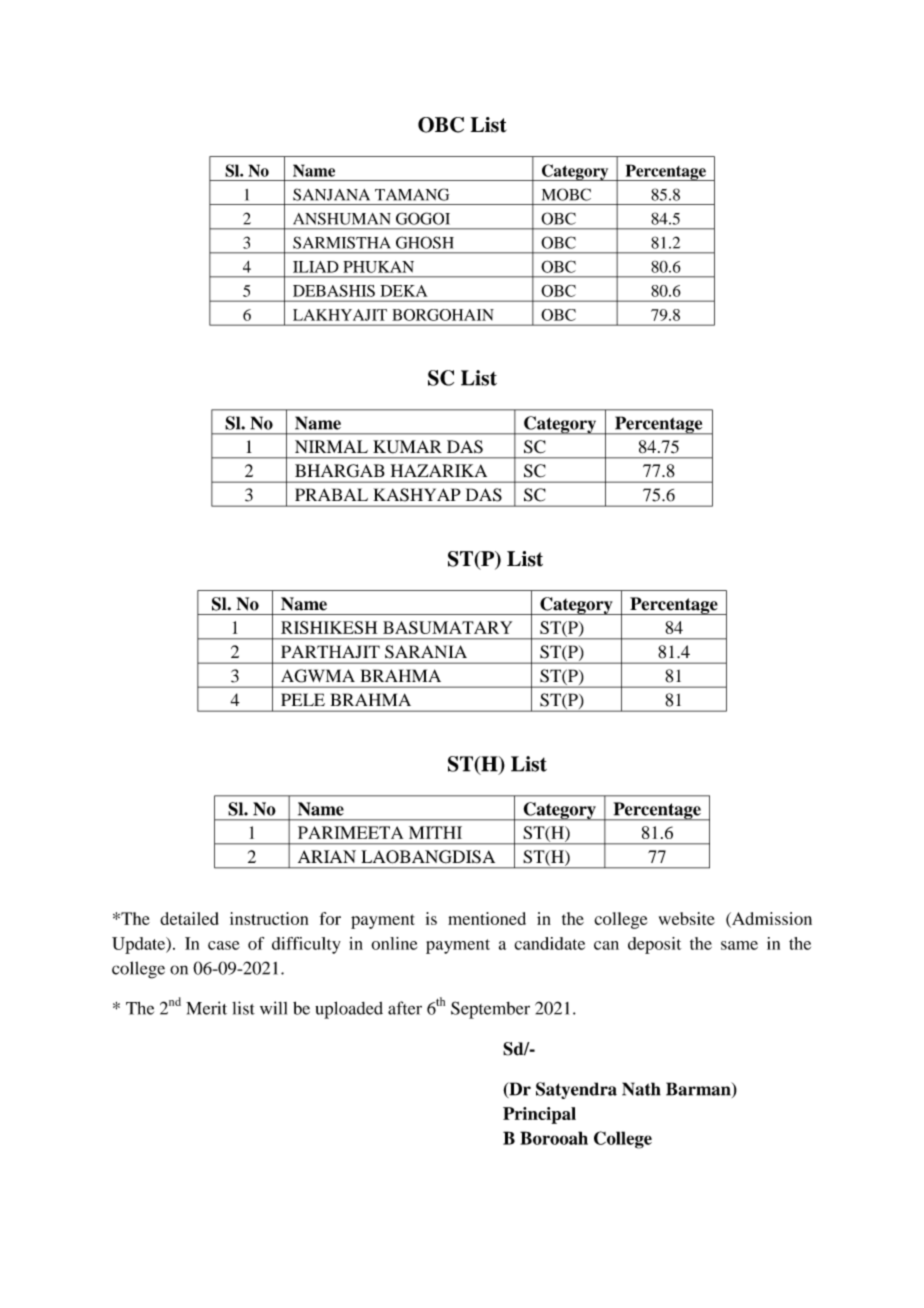 Image resolution: width=924 pixels, height=1308 pixels. What do you see at coordinates (407, 447) in the page?
I see `KUMAR` at bounding box center [407, 447].
